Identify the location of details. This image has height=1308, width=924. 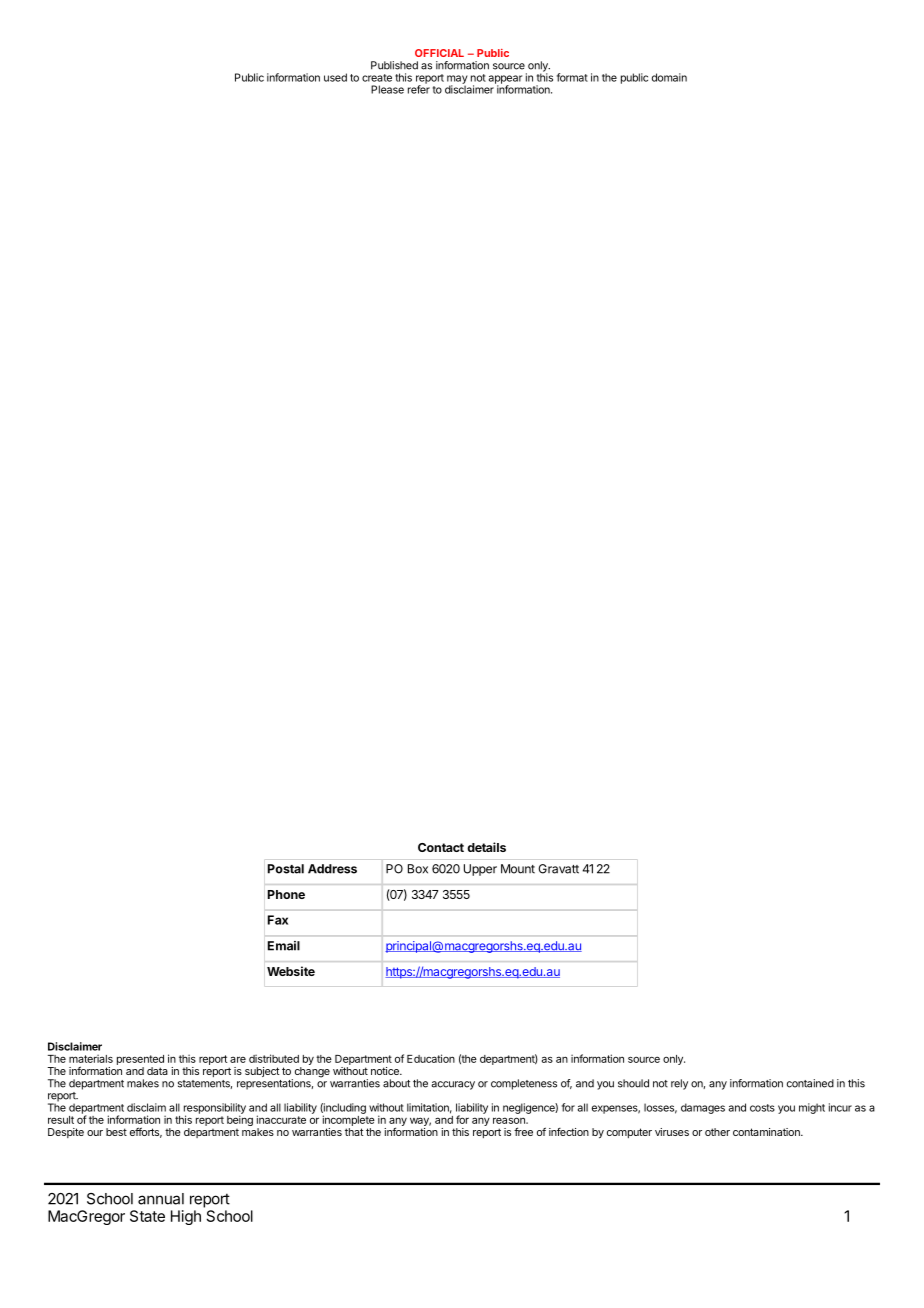
(486, 847).
